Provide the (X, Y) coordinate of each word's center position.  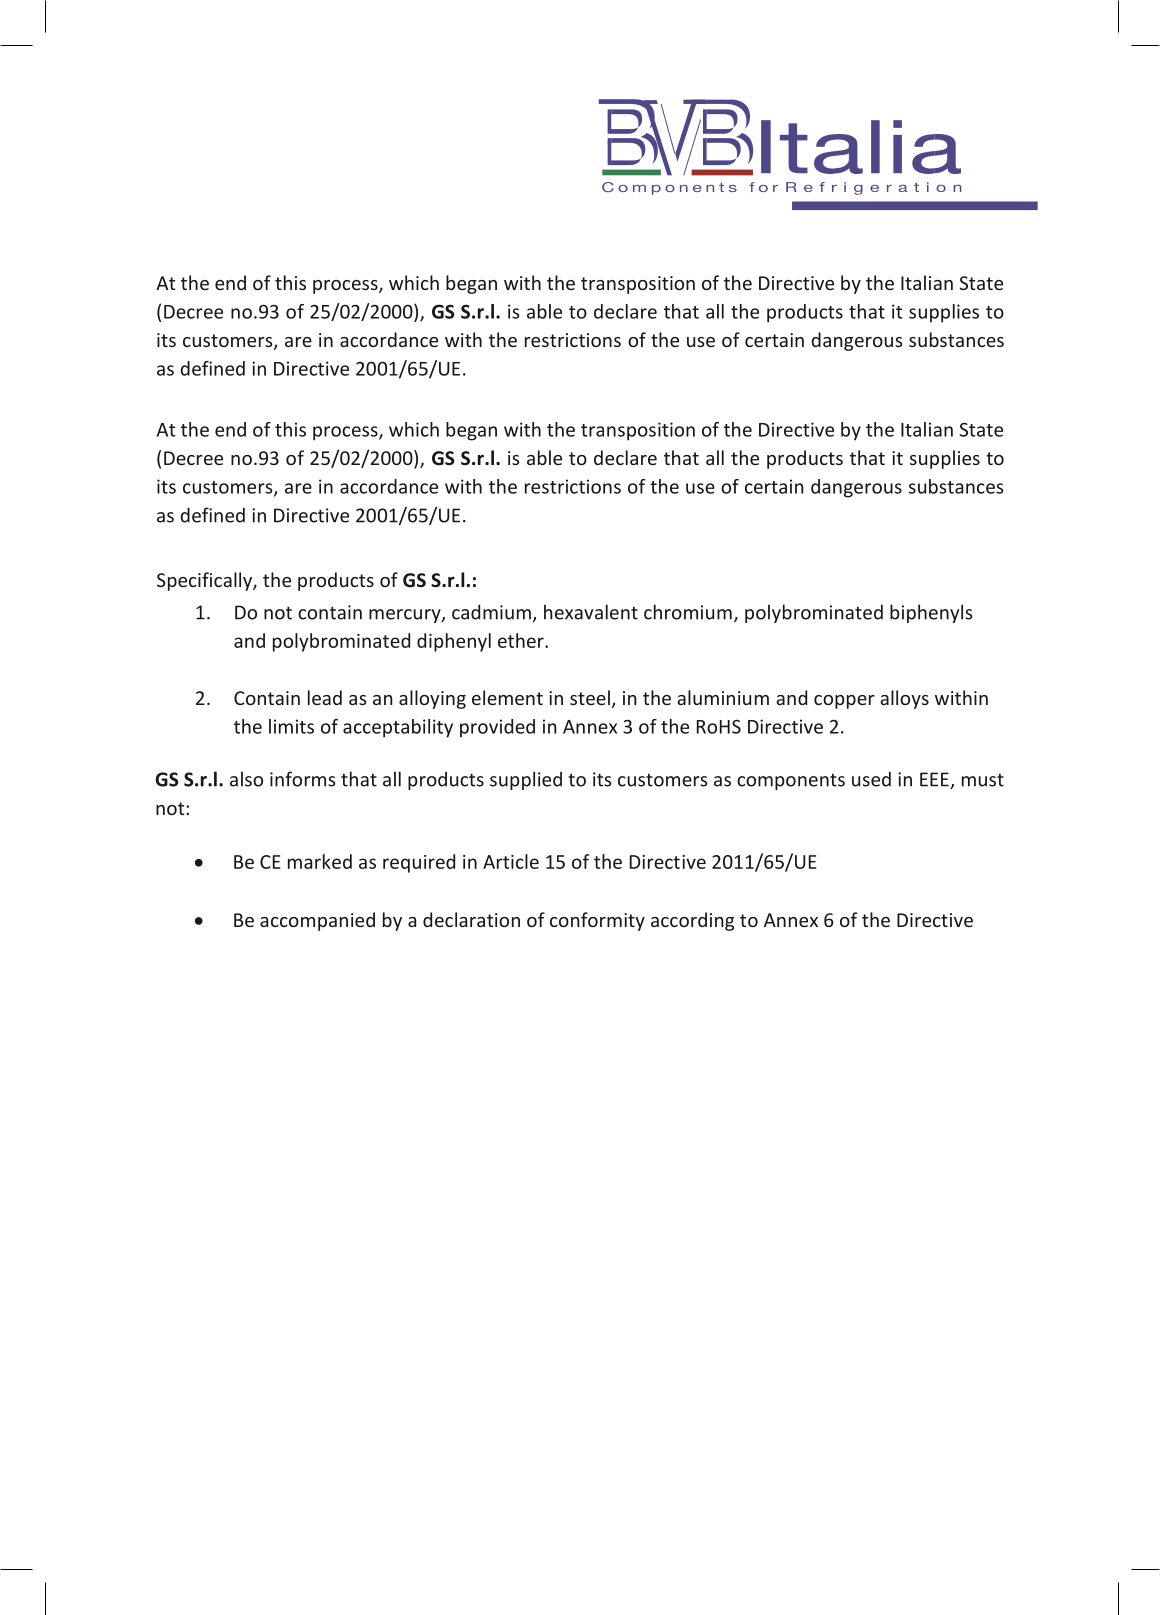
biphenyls (931, 613)
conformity (597, 921)
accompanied (317, 921)
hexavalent (591, 612)
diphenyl (454, 642)
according (692, 921)
